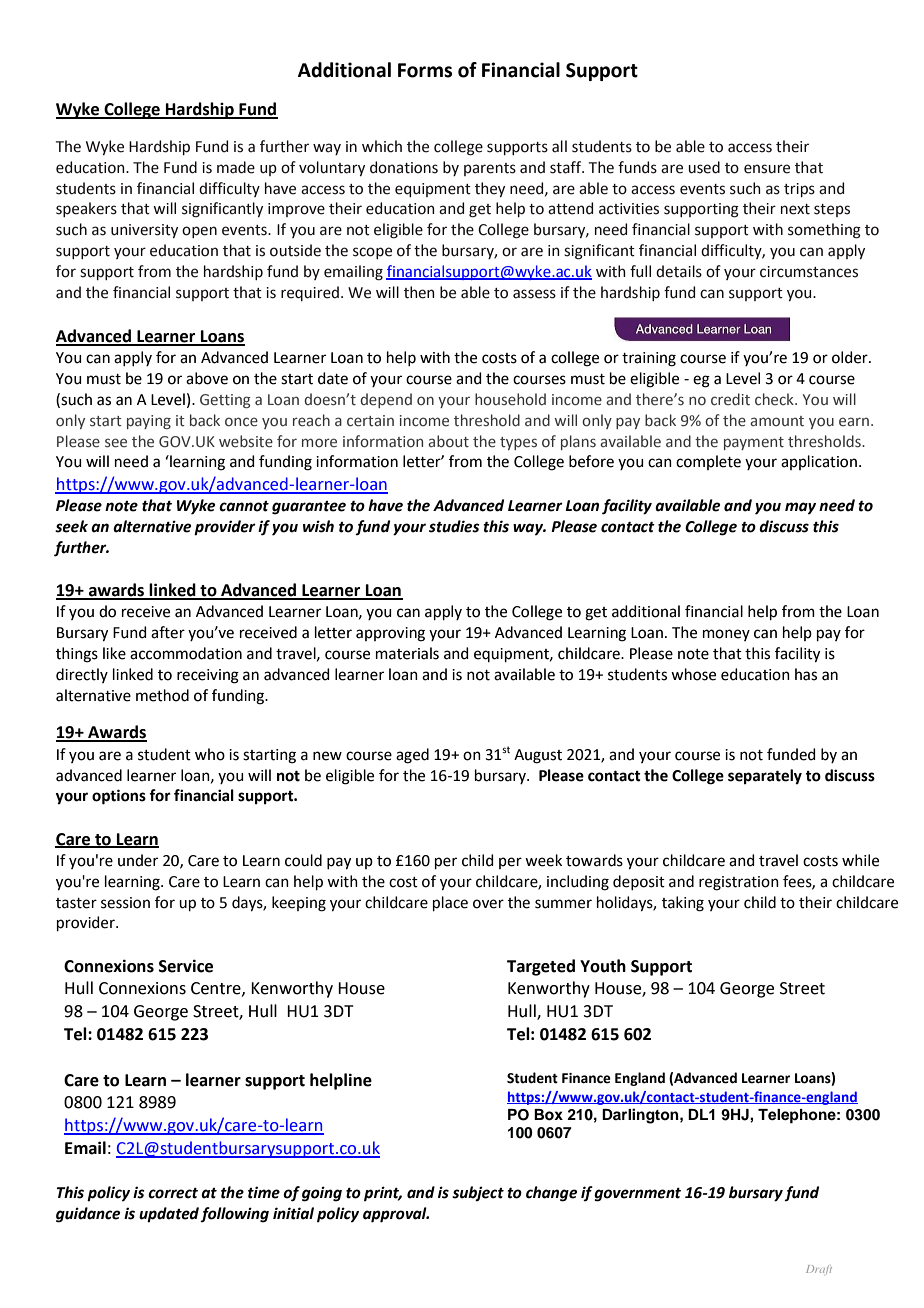 Image resolution: width=924 pixels, height=1308 pixels. What do you see at coordinates (806, 674) in the image?
I see `has` at bounding box center [806, 674].
